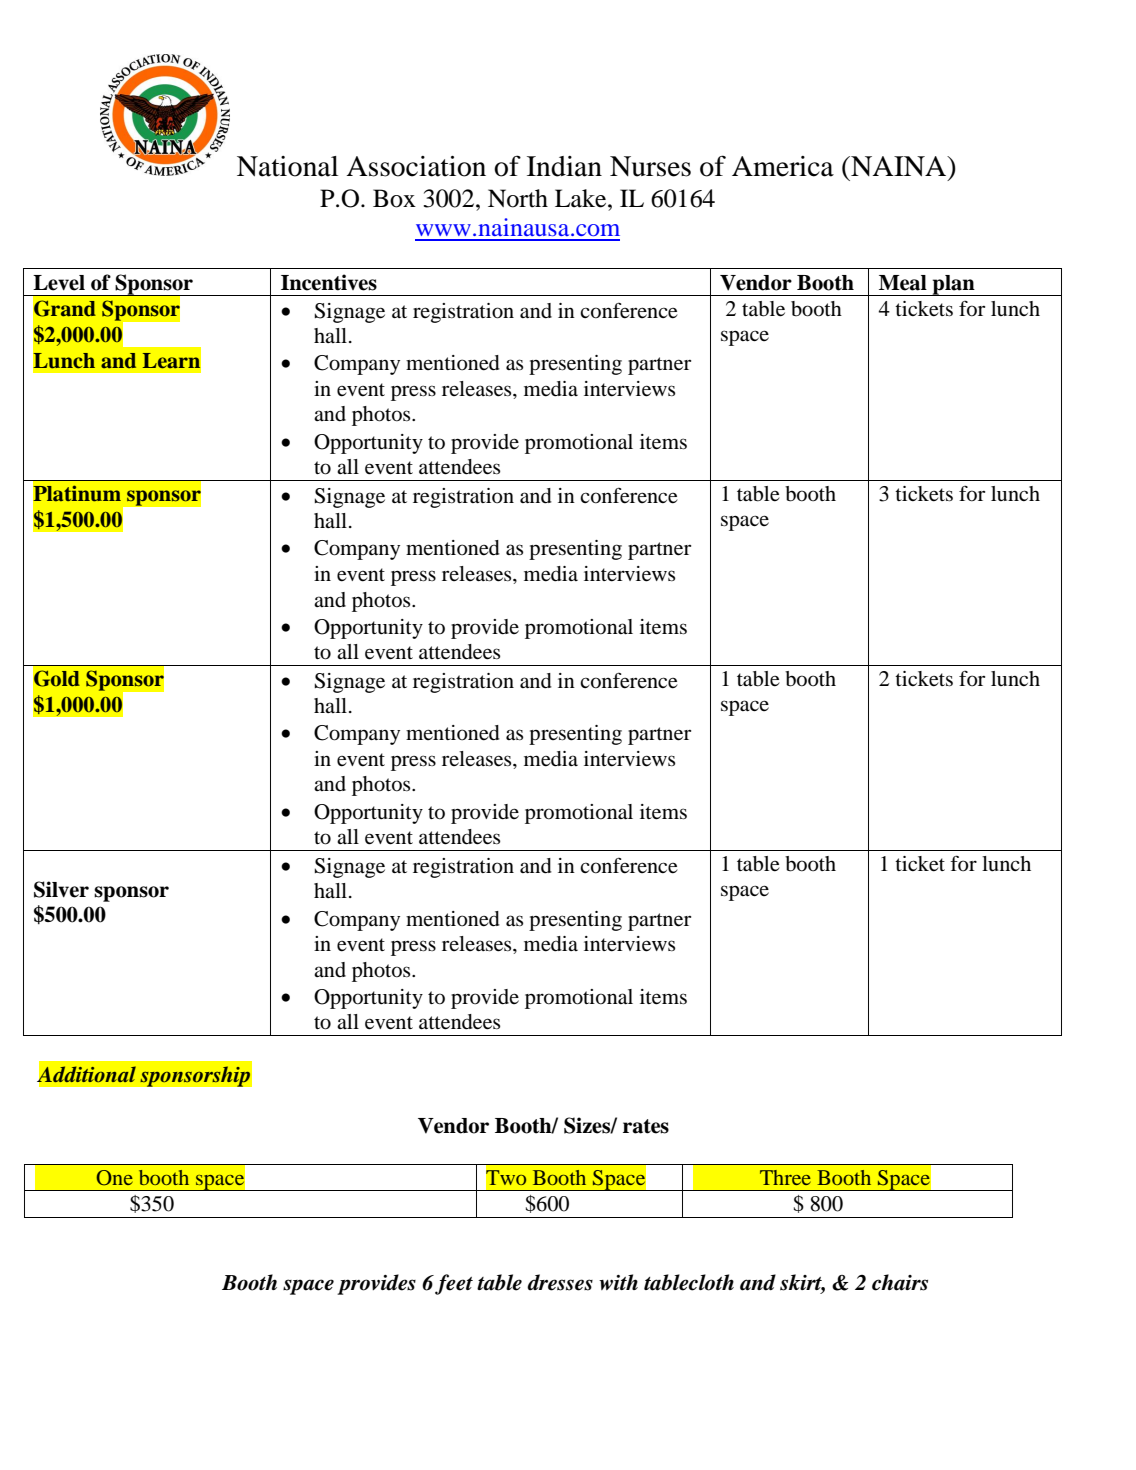  I want to click on chairs, so click(900, 1282).
